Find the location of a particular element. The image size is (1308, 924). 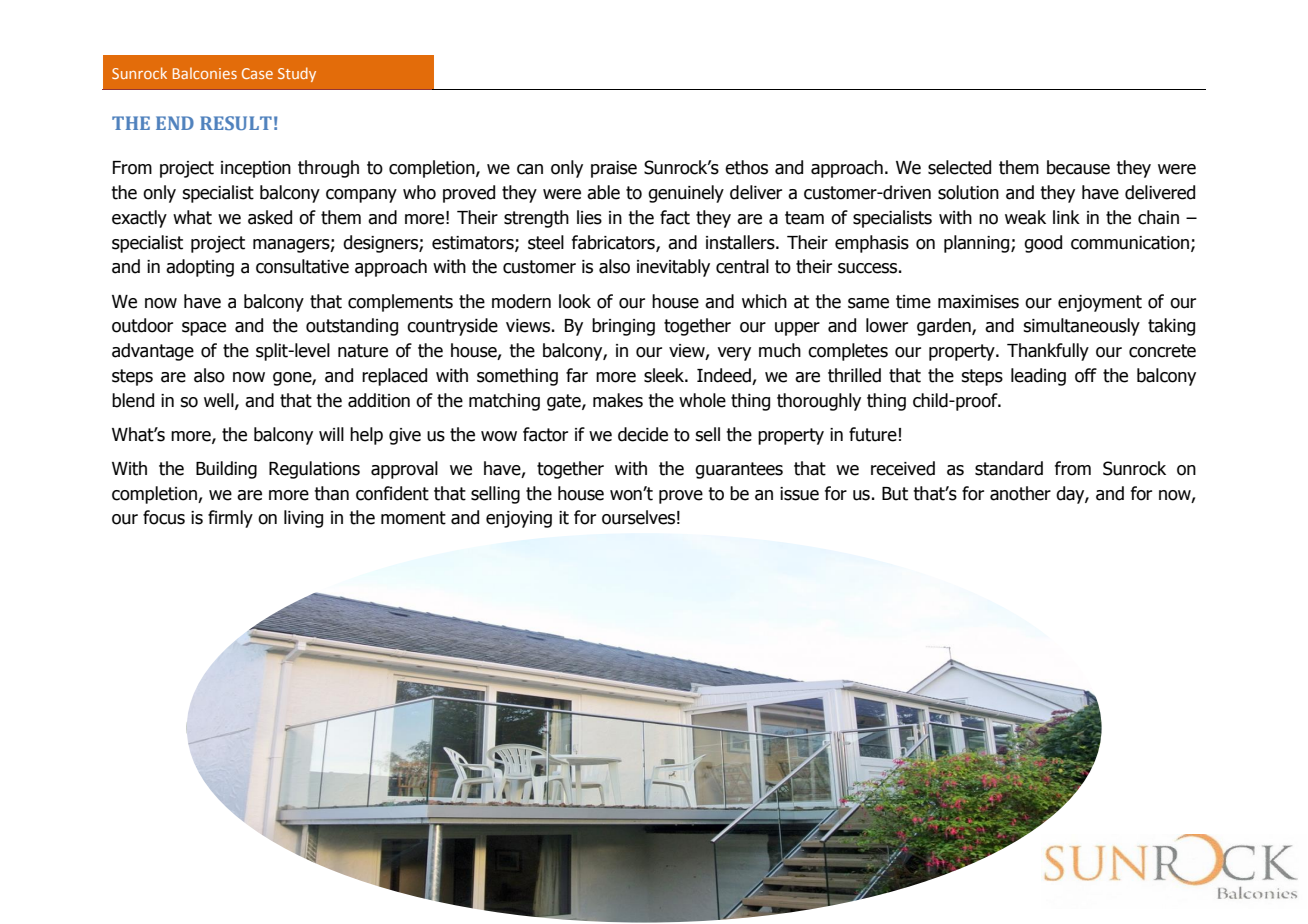

enjoying is located at coordinates (519, 519).
